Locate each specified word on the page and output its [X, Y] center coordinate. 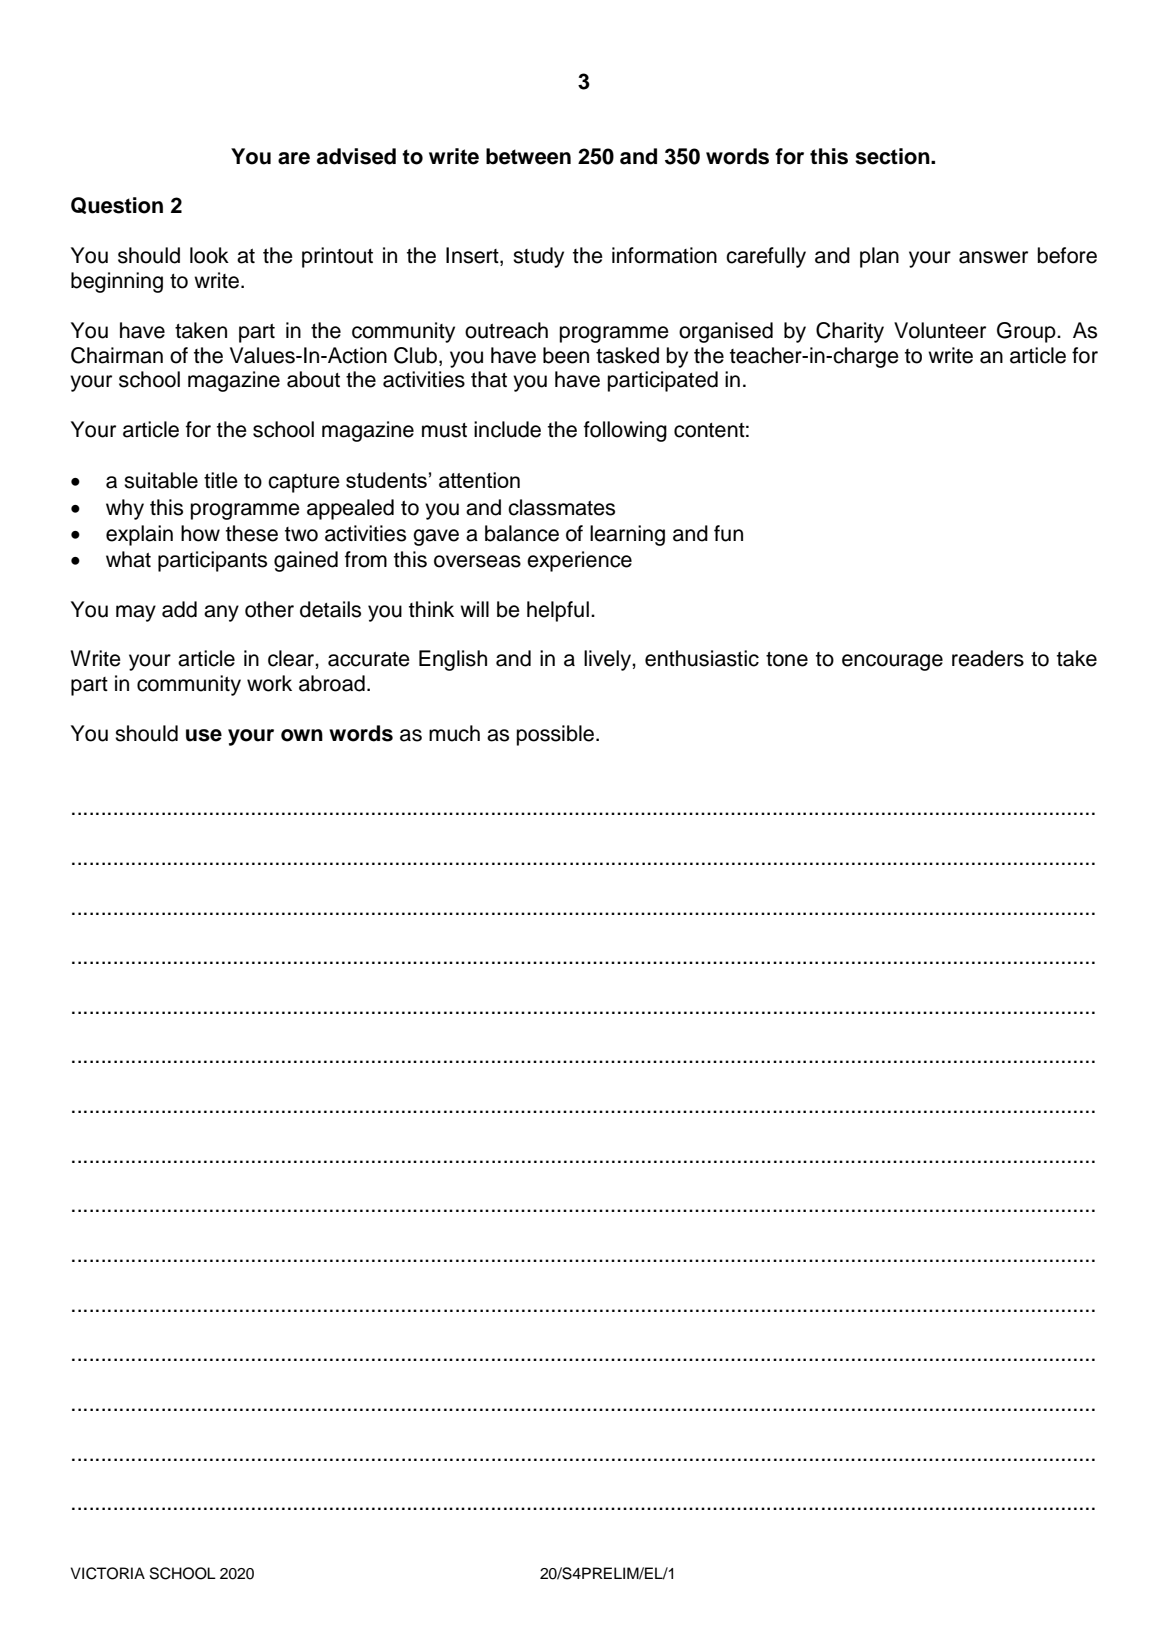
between [528, 156]
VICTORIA [108, 1573]
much [454, 733]
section [893, 156]
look [209, 255]
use [204, 735]
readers [988, 658]
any [221, 613]
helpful [558, 611]
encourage [892, 662]
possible [555, 735]
